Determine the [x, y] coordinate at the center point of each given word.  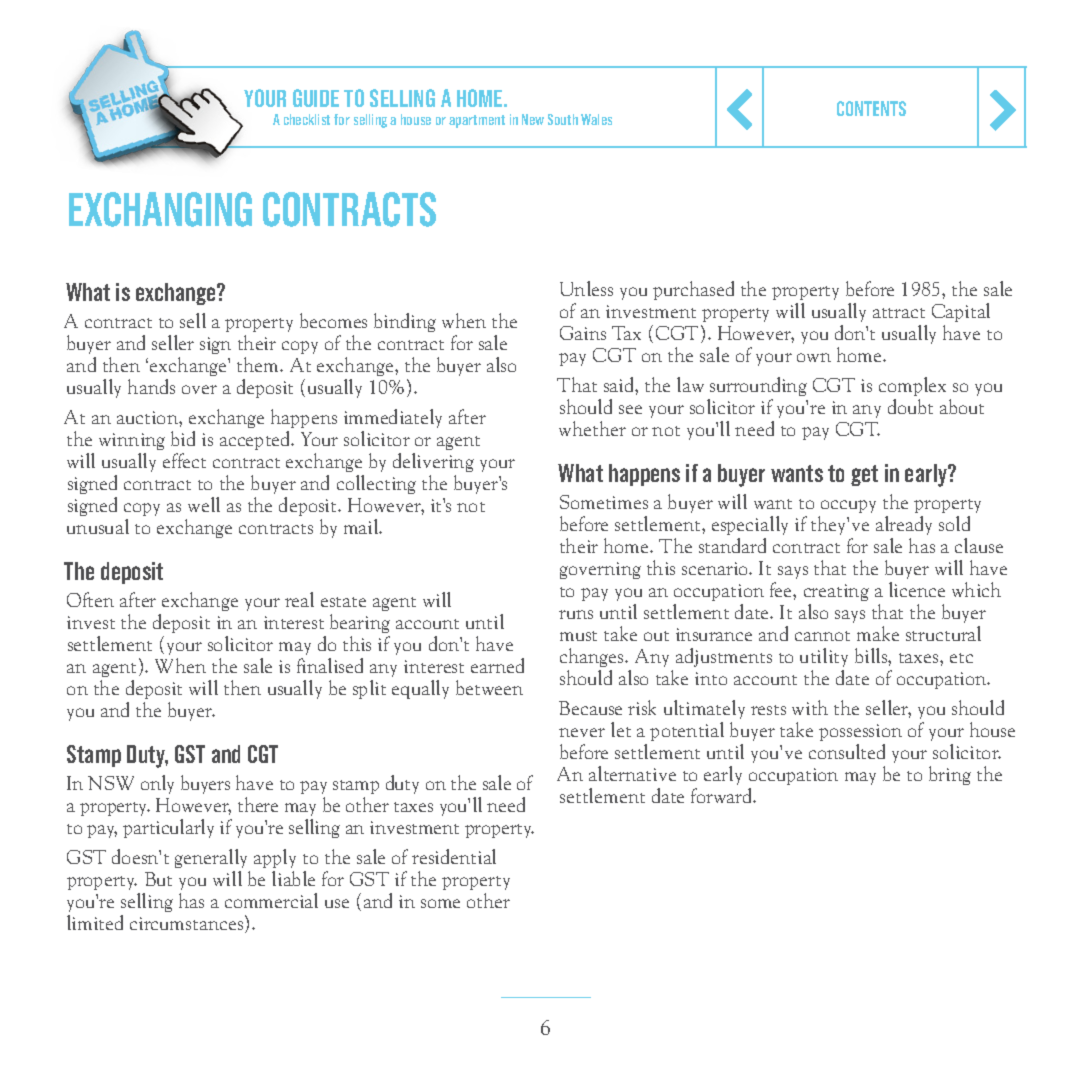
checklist [307, 119]
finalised [330, 665]
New [533, 119]
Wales [596, 119]
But [158, 879]
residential [454, 856]
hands [151, 386]
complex [912, 386]
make [878, 633]
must [578, 636]
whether [592, 428]
